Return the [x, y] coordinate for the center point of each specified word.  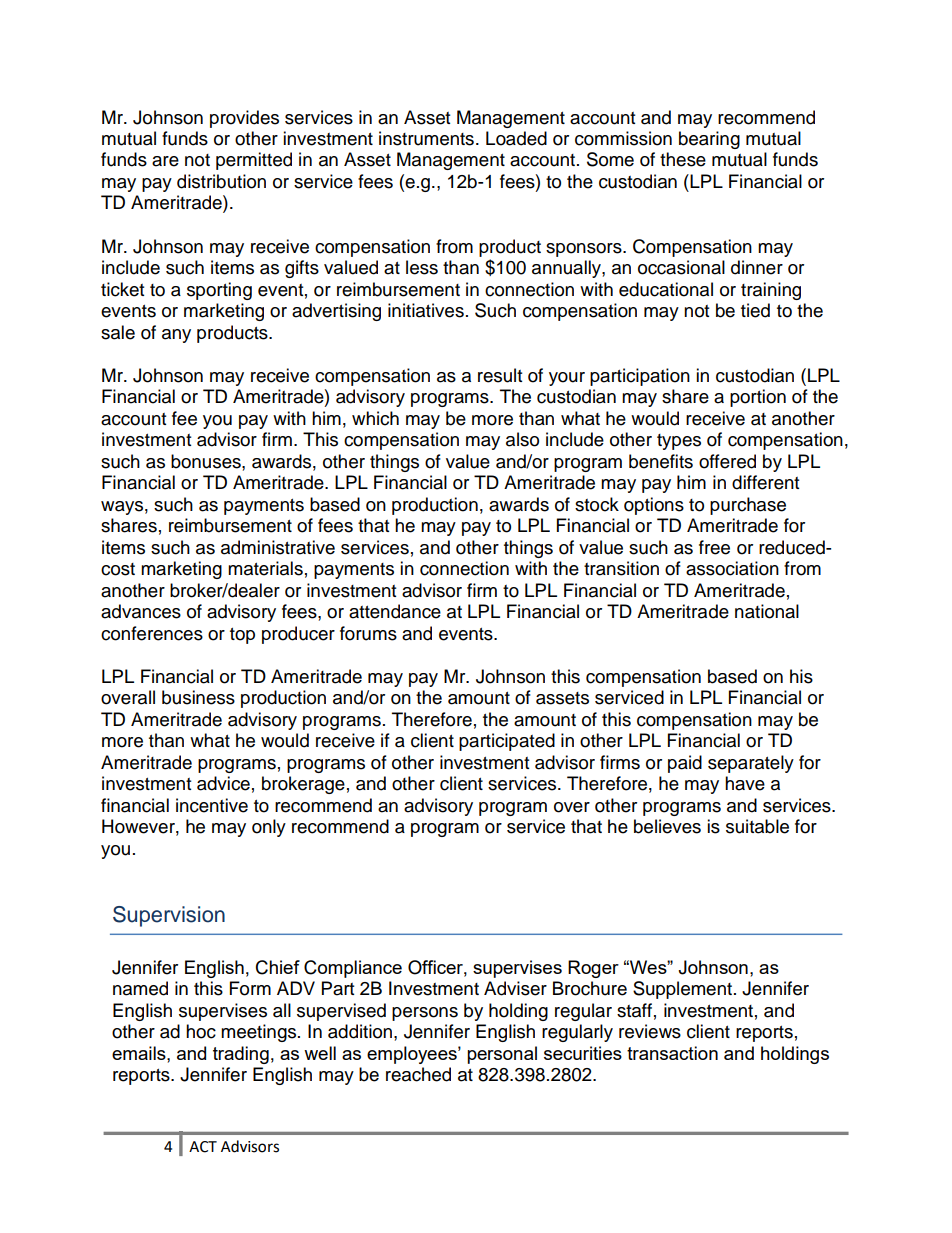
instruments [426, 138]
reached [418, 1074]
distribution [221, 181]
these [683, 159]
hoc [201, 1031]
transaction [672, 1053]
